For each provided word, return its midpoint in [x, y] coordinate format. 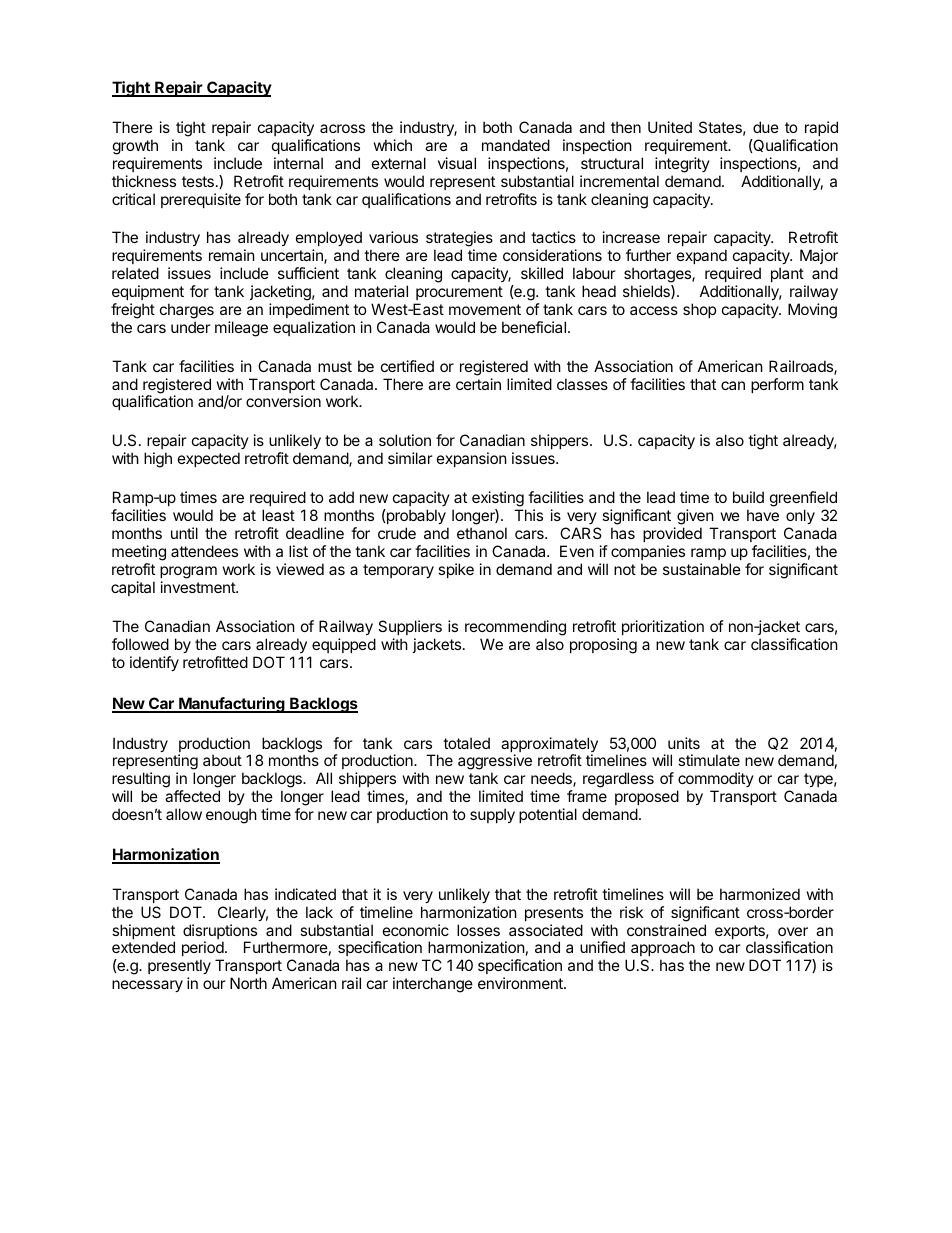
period [203, 950]
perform [777, 385]
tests [198, 181]
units [684, 743]
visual [457, 163]
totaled [466, 743]
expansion [472, 459]
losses [478, 930]
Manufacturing [232, 705]
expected [209, 459]
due [766, 127]
